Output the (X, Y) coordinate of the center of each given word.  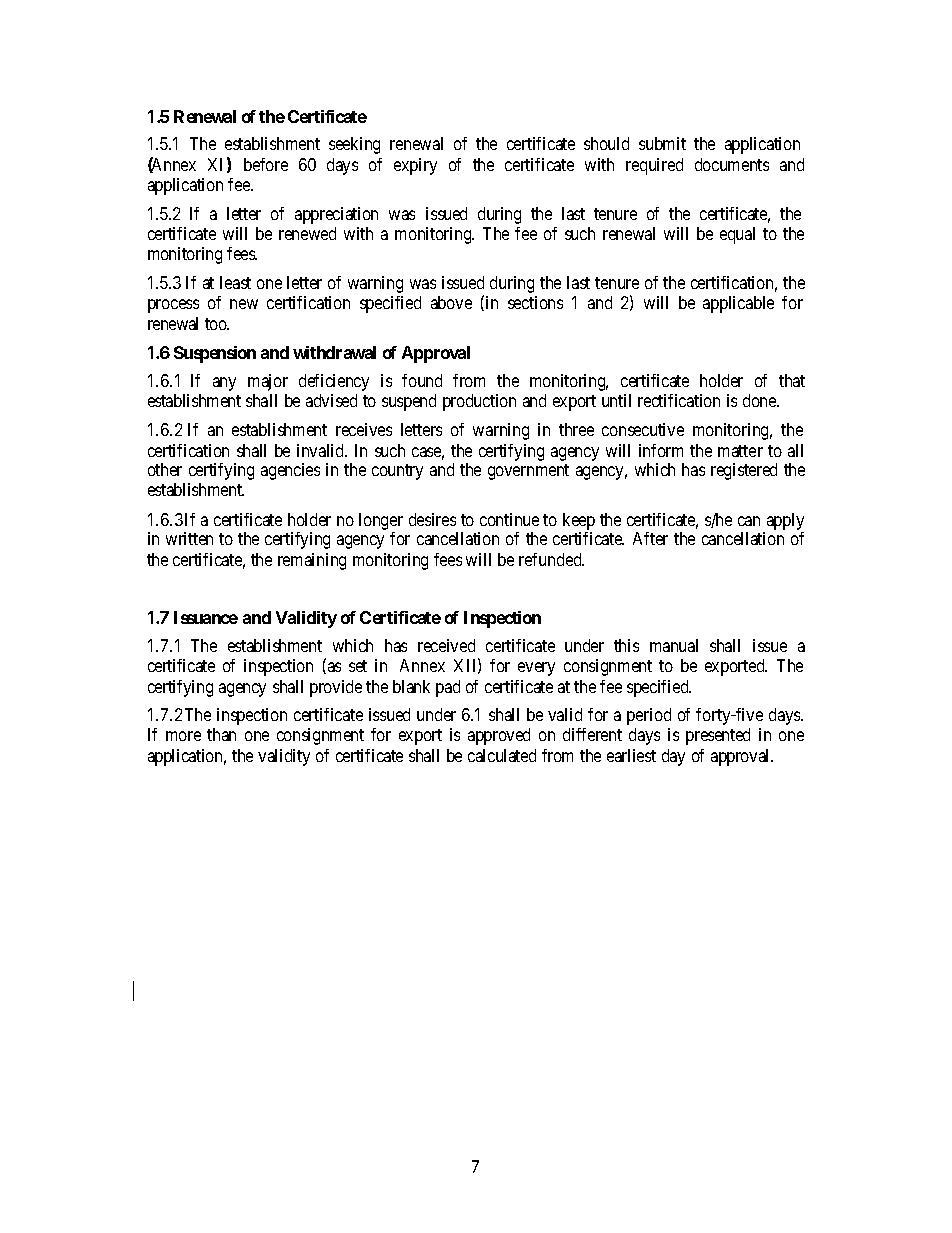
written (189, 538)
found (422, 380)
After (650, 538)
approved (499, 736)
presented (718, 736)
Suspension (215, 354)
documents (732, 164)
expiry (415, 166)
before (266, 164)
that (792, 380)
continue (509, 519)
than (221, 734)
